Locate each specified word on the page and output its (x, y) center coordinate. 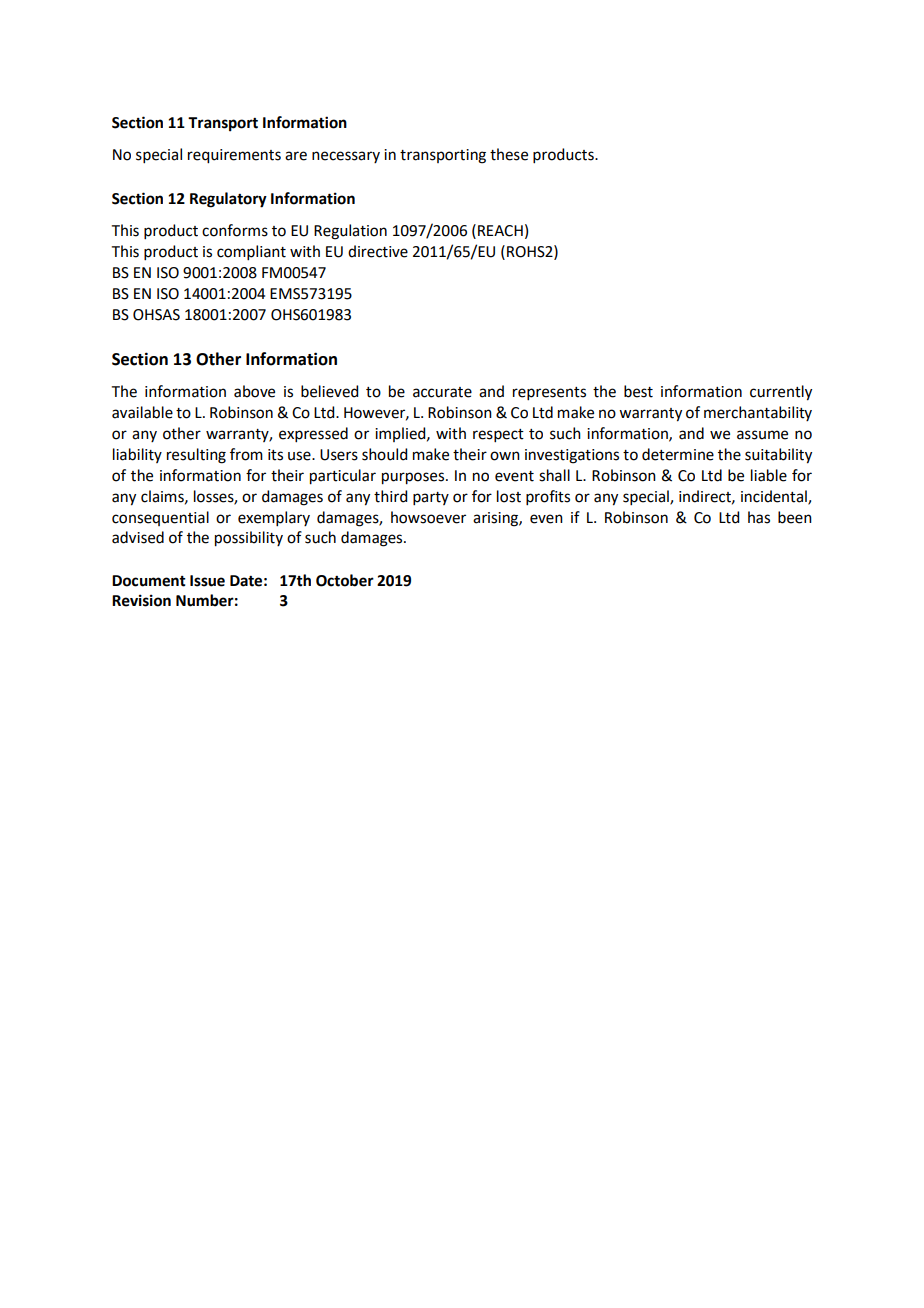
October (345, 580)
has (759, 517)
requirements (234, 156)
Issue (207, 581)
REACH (500, 231)
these (509, 154)
